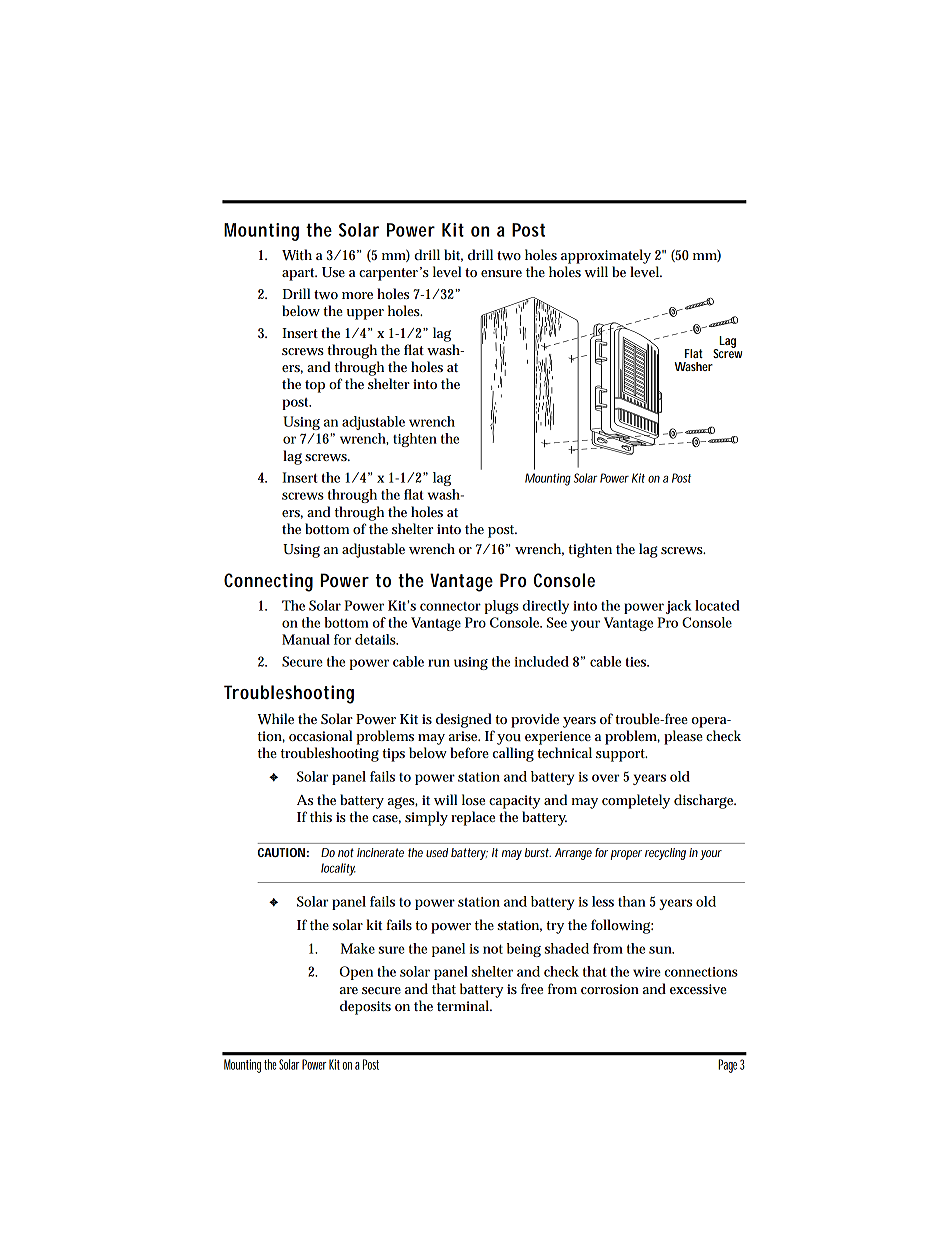 The height and width of the screenshot is (1233, 952). What do you see at coordinates (349, 990) in the screenshot?
I see `are` at bounding box center [349, 990].
